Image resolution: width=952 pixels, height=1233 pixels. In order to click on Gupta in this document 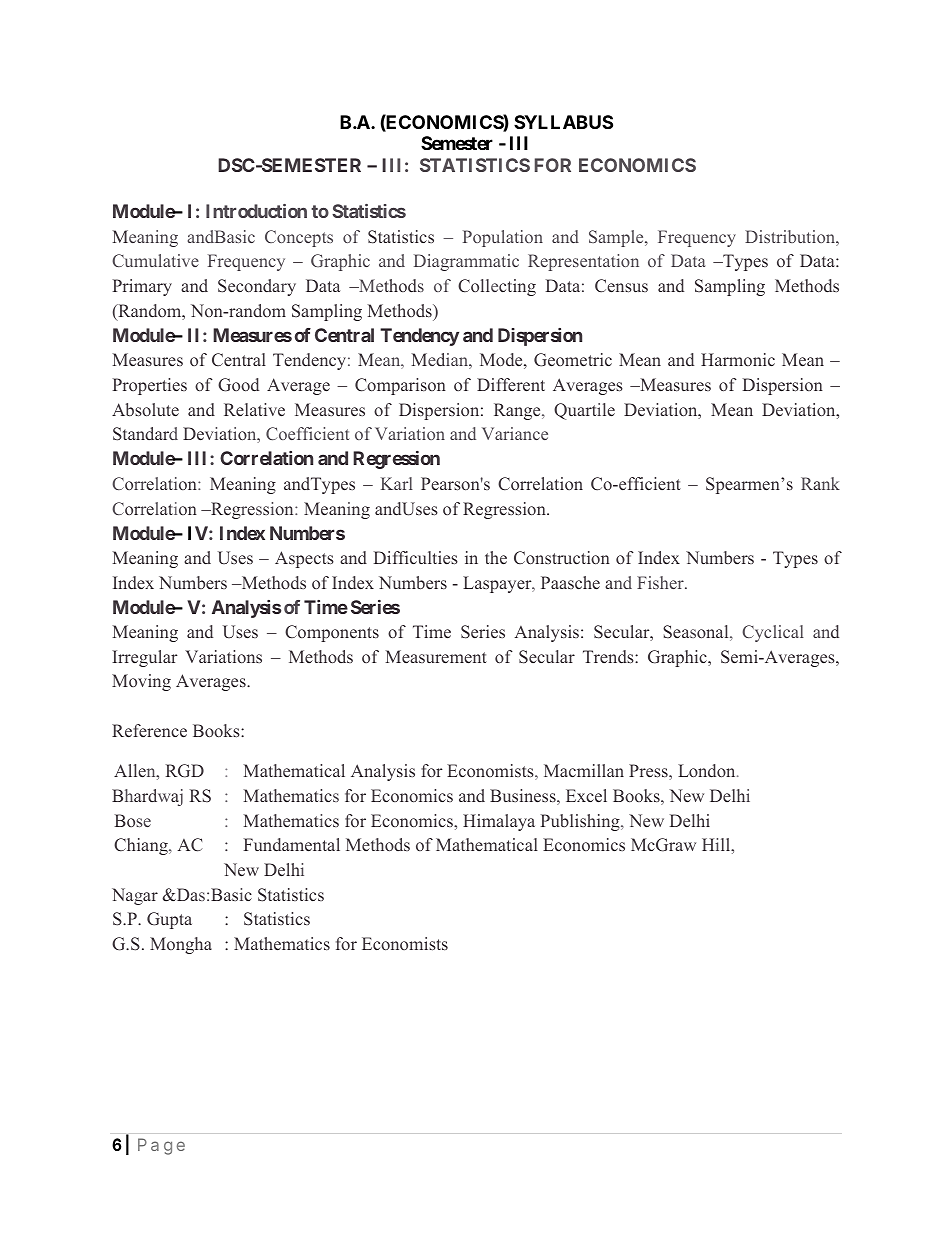, I will do `click(169, 920)`.
